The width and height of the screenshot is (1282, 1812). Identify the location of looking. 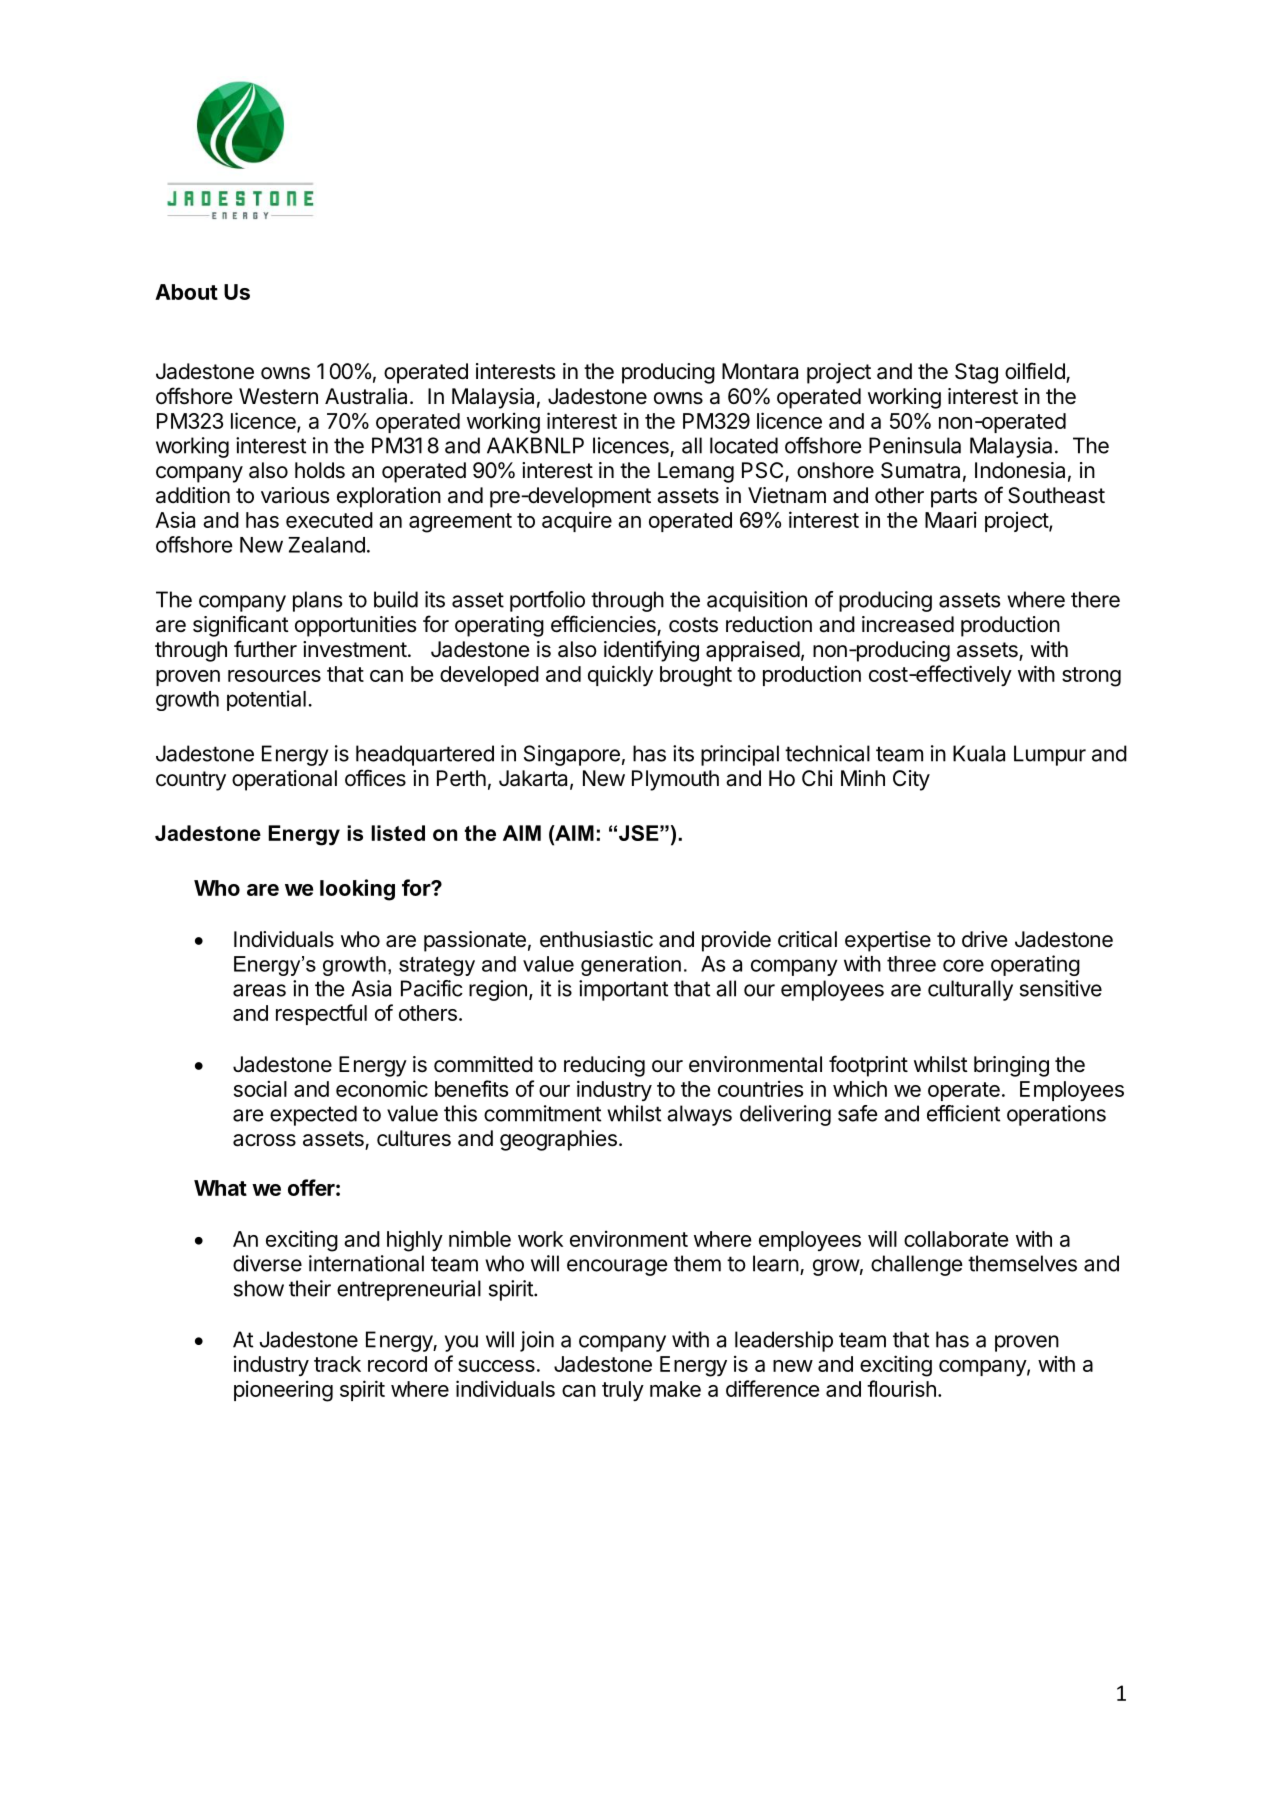
(357, 890).
